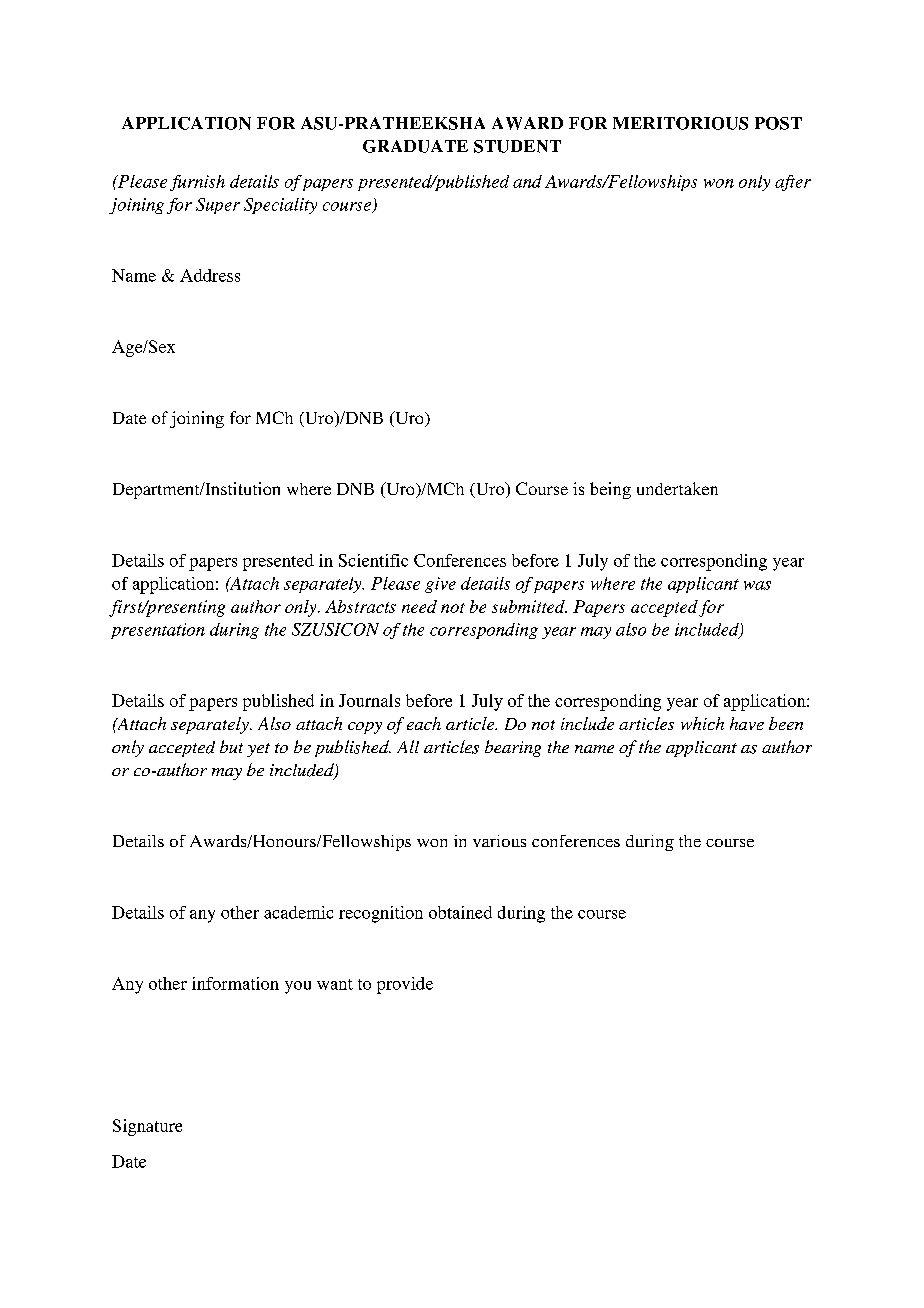 Image resolution: width=924 pixels, height=1308 pixels. Describe the element at coordinates (680, 123) in the document. I see `MERITORIOUS` at that location.
